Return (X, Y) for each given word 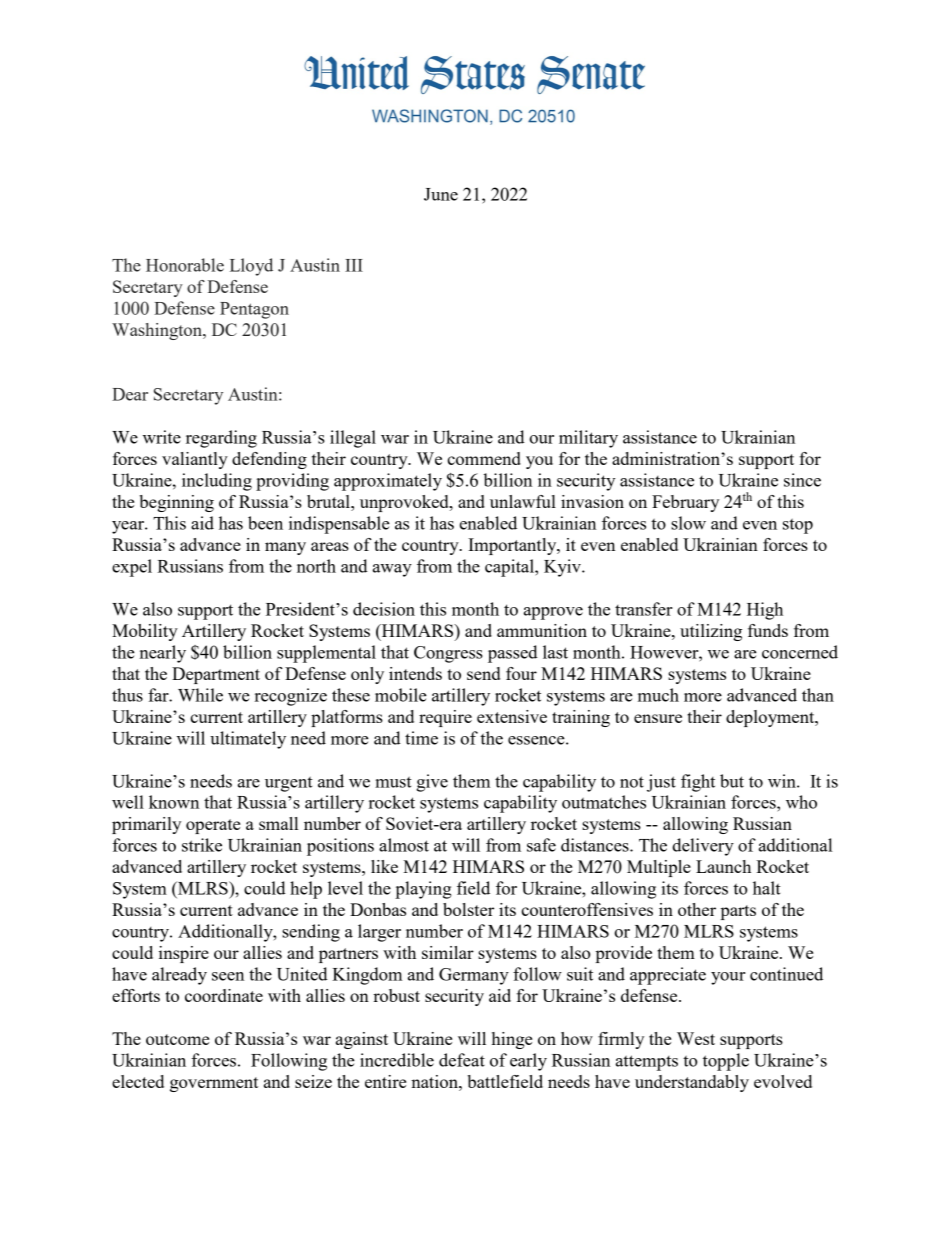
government (214, 1084)
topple (726, 1062)
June (441, 194)
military (588, 439)
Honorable (185, 265)
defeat (462, 1060)
